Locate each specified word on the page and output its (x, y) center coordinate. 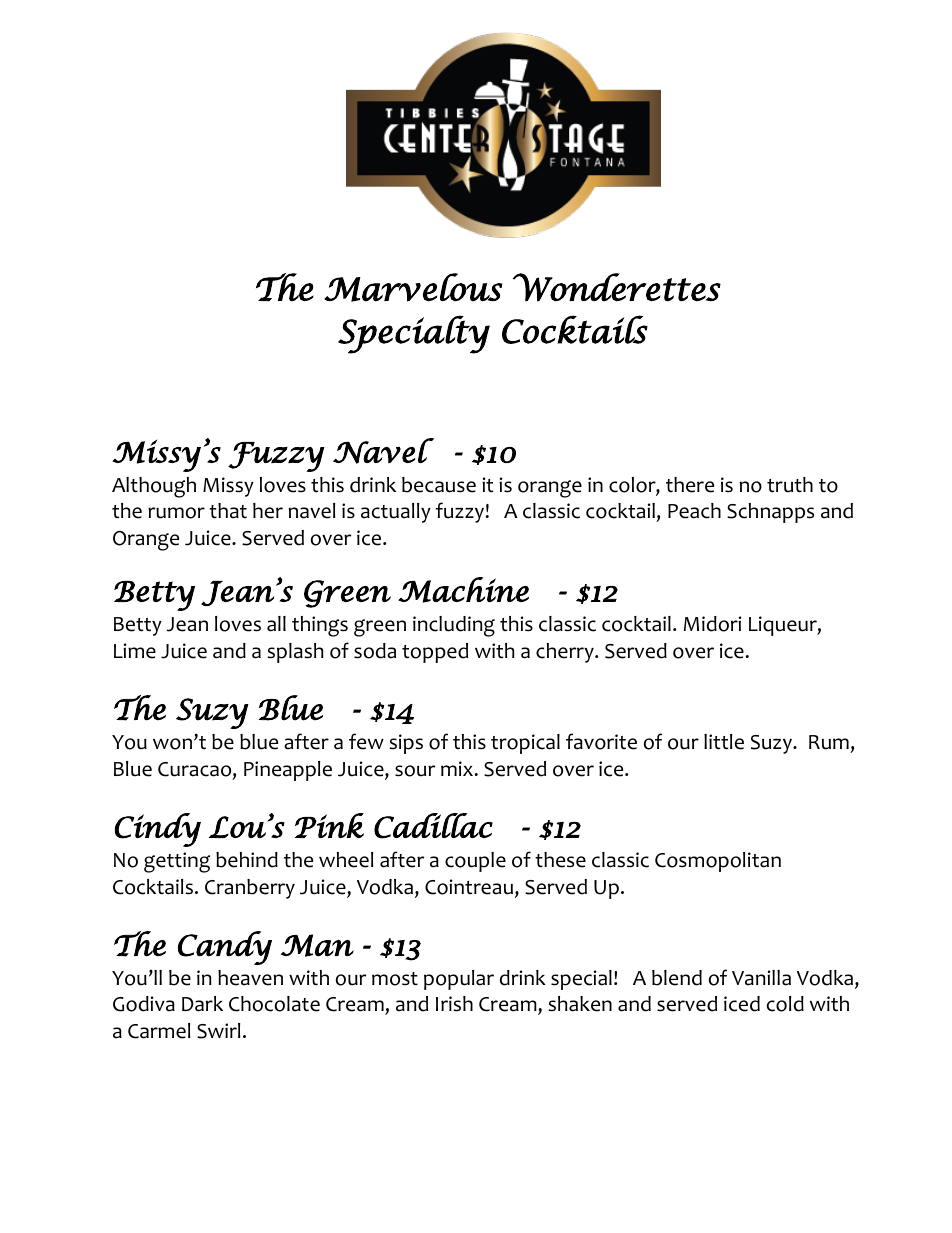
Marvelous (413, 287)
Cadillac (433, 826)
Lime (135, 651)
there (690, 485)
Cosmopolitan (718, 862)
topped (435, 653)
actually (396, 513)
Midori (713, 624)
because (439, 485)
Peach (694, 511)
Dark (202, 1004)
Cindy (158, 830)
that (228, 511)
